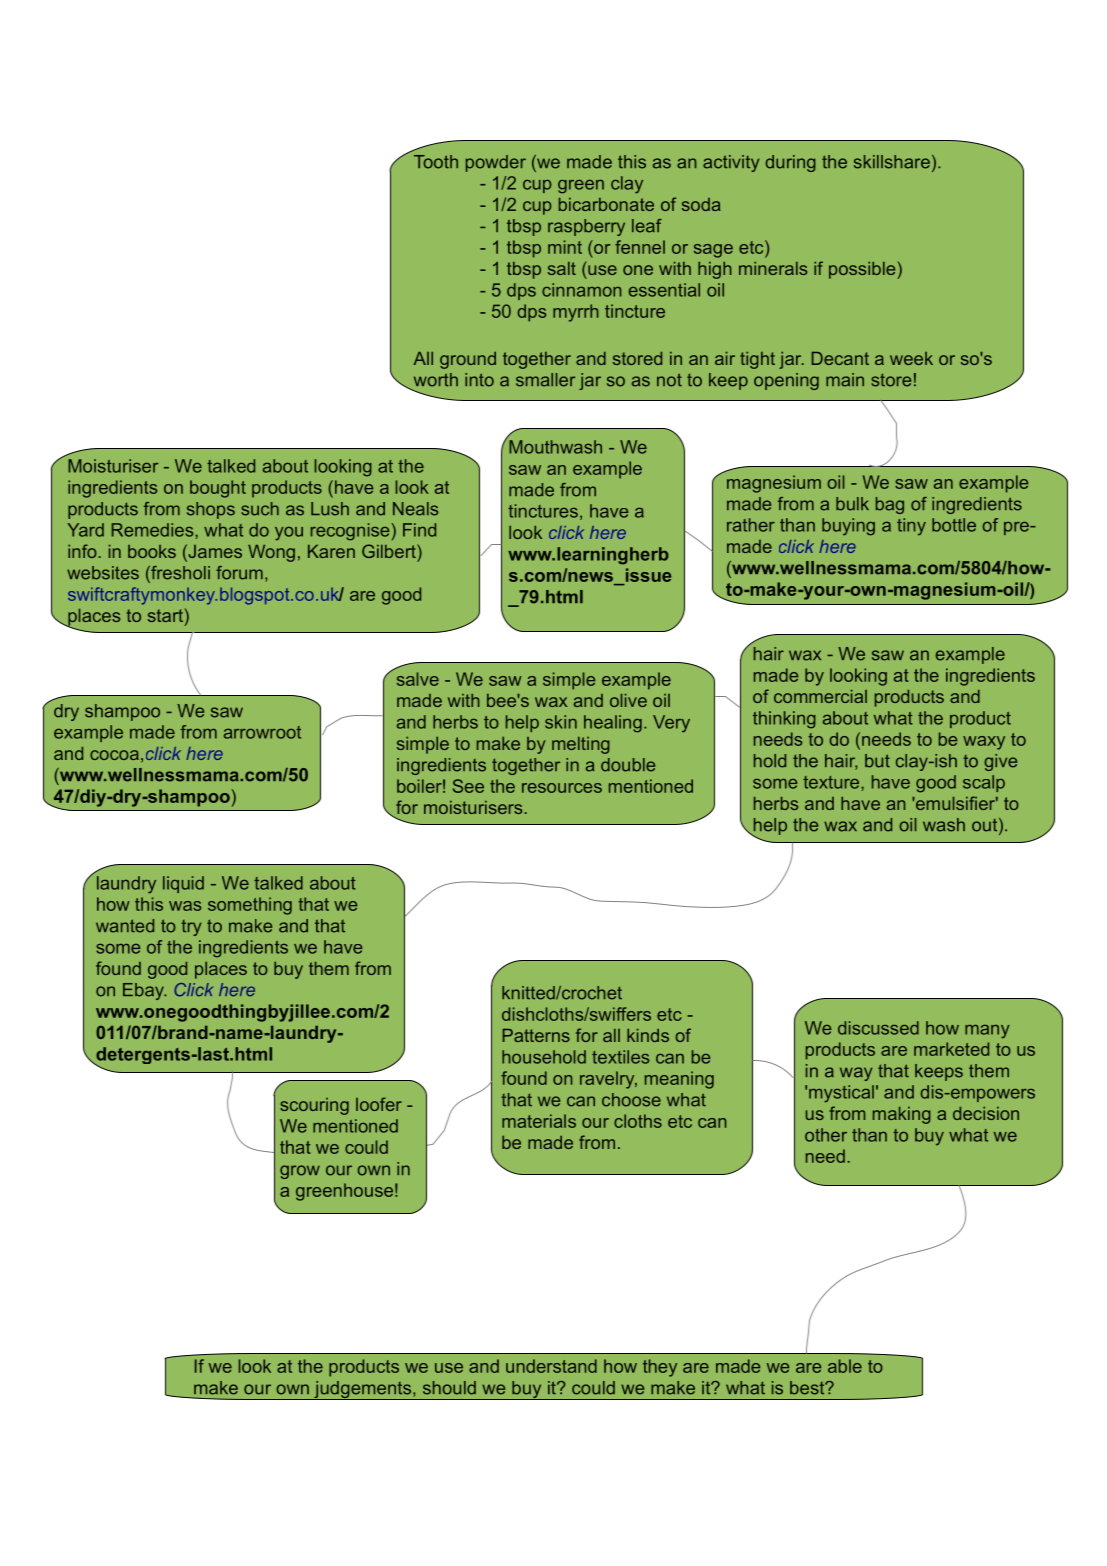  I want to click on but, so click(877, 761).
